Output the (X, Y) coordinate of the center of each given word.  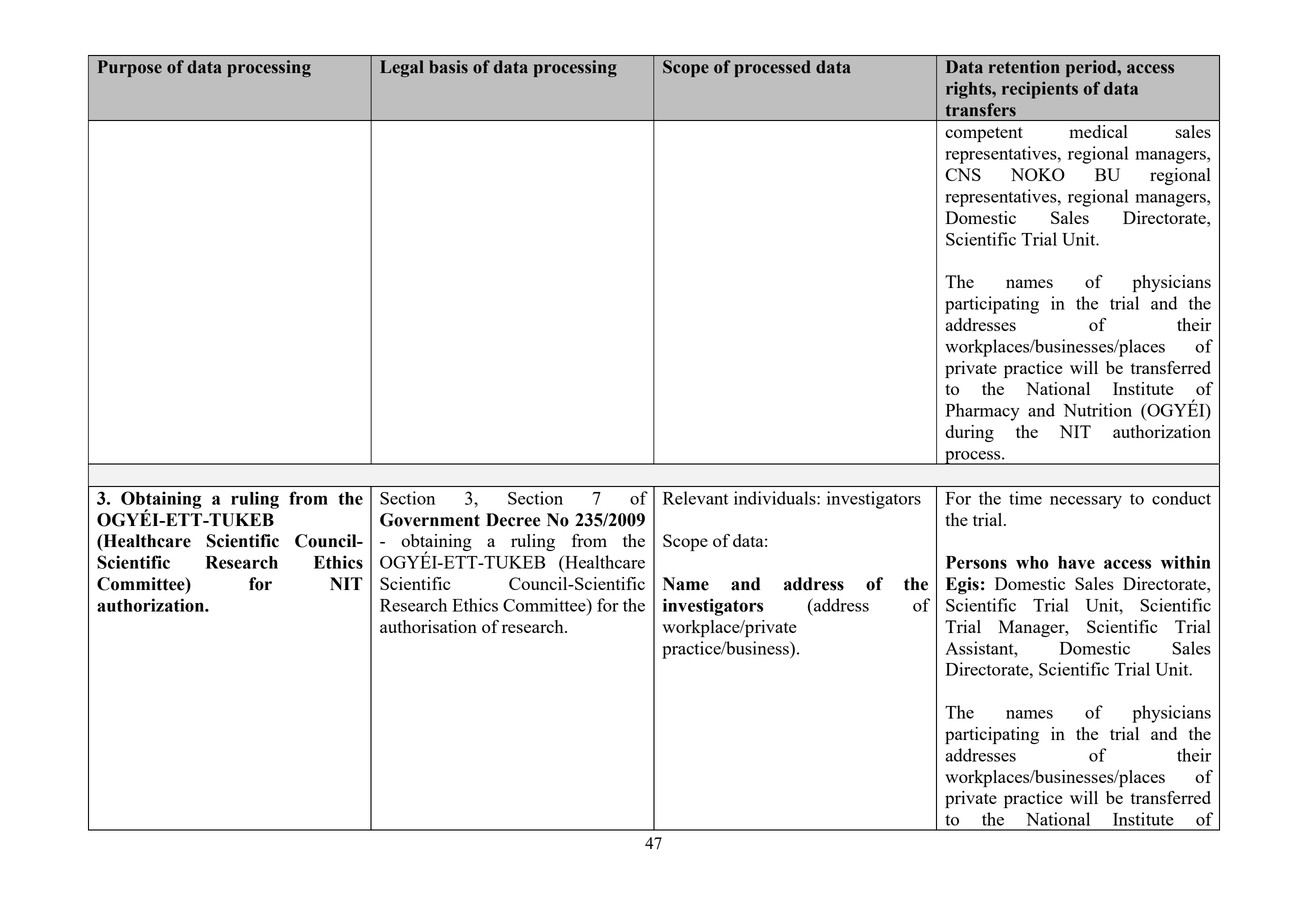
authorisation (428, 626)
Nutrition (1097, 410)
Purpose (130, 68)
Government (430, 520)
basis (448, 67)
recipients (1040, 90)
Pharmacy (983, 412)
